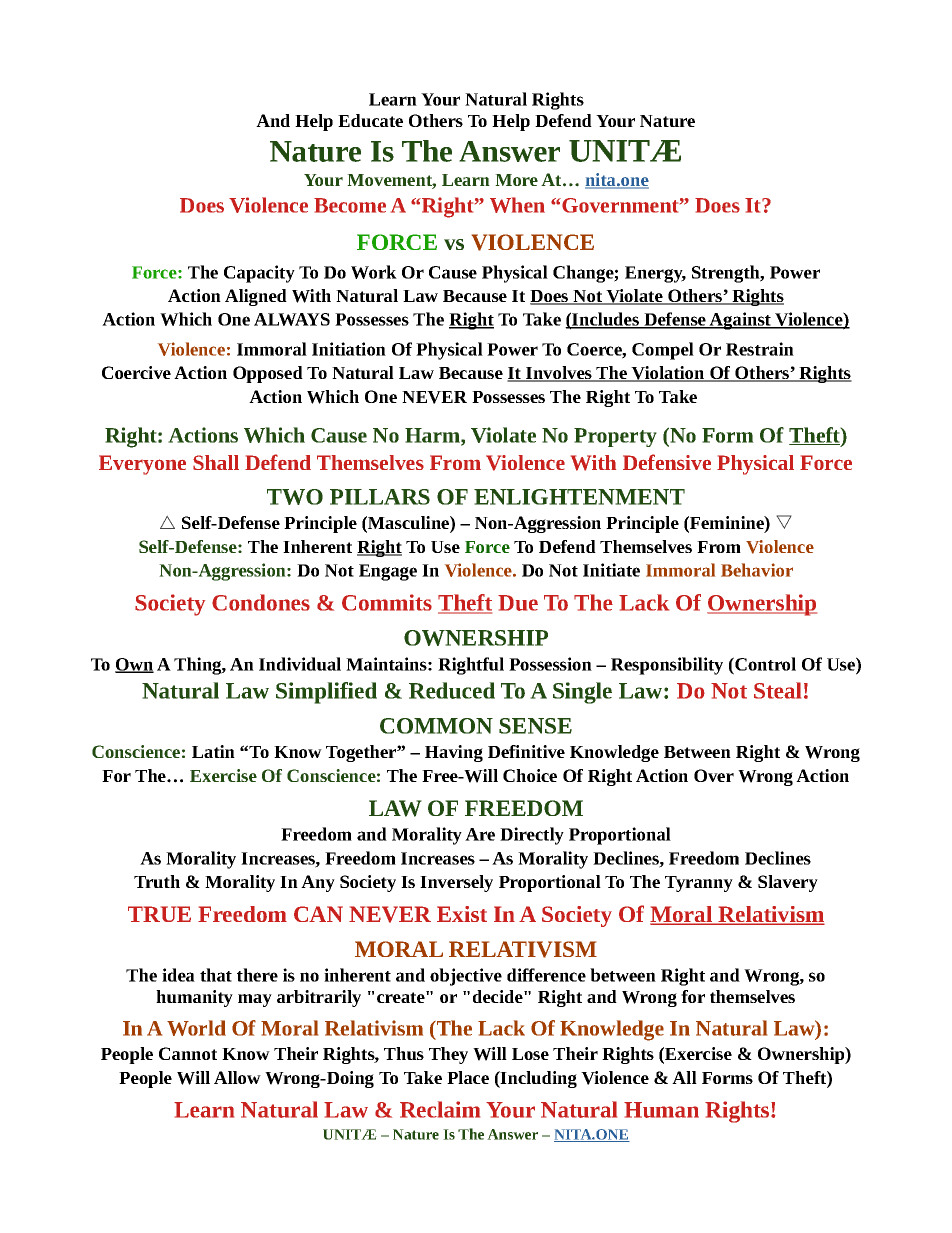 The height and width of the page is (1233, 952). Describe the element at coordinates (268, 374) in the page. I see `Opposed` at that location.
